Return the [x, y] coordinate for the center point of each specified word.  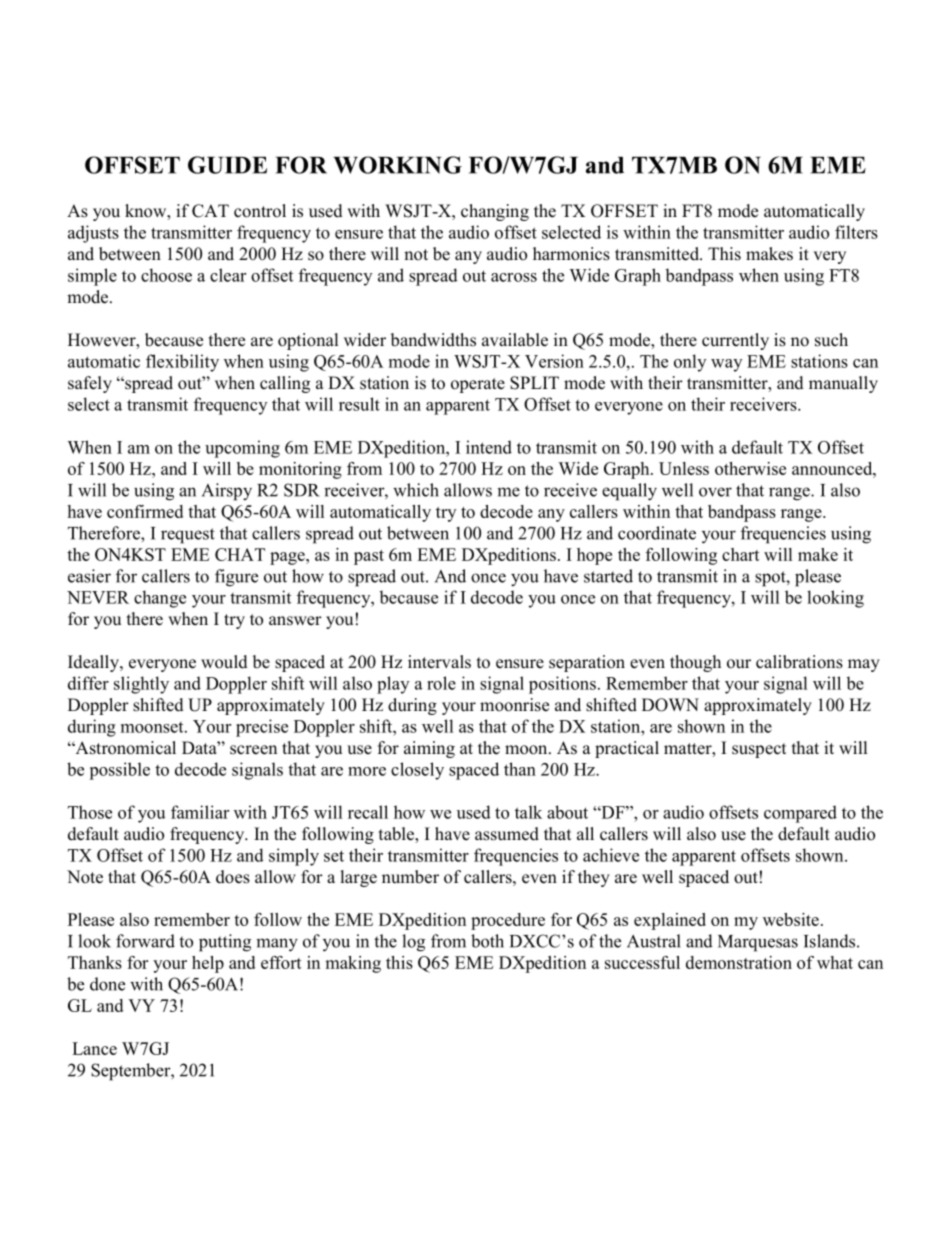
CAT [210, 211]
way [726, 365]
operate [478, 385]
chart [741, 554]
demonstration [739, 962]
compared [800, 814]
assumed [507, 834]
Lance [94, 1048]
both [487, 941]
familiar [200, 812]
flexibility [182, 363]
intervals [439, 662]
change [160, 599]
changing [495, 212]
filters [856, 232]
